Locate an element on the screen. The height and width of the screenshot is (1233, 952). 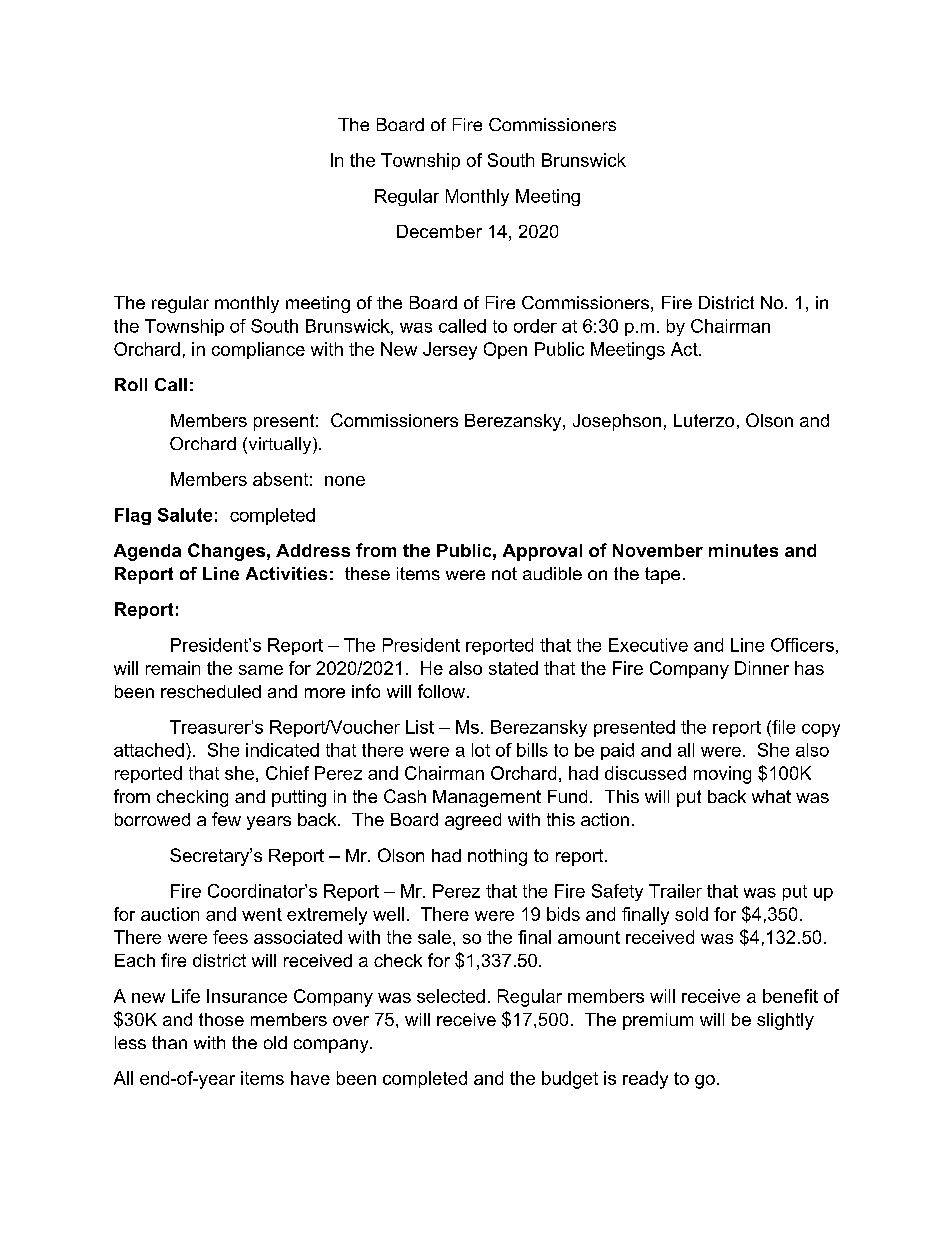
order is located at coordinates (535, 326).
